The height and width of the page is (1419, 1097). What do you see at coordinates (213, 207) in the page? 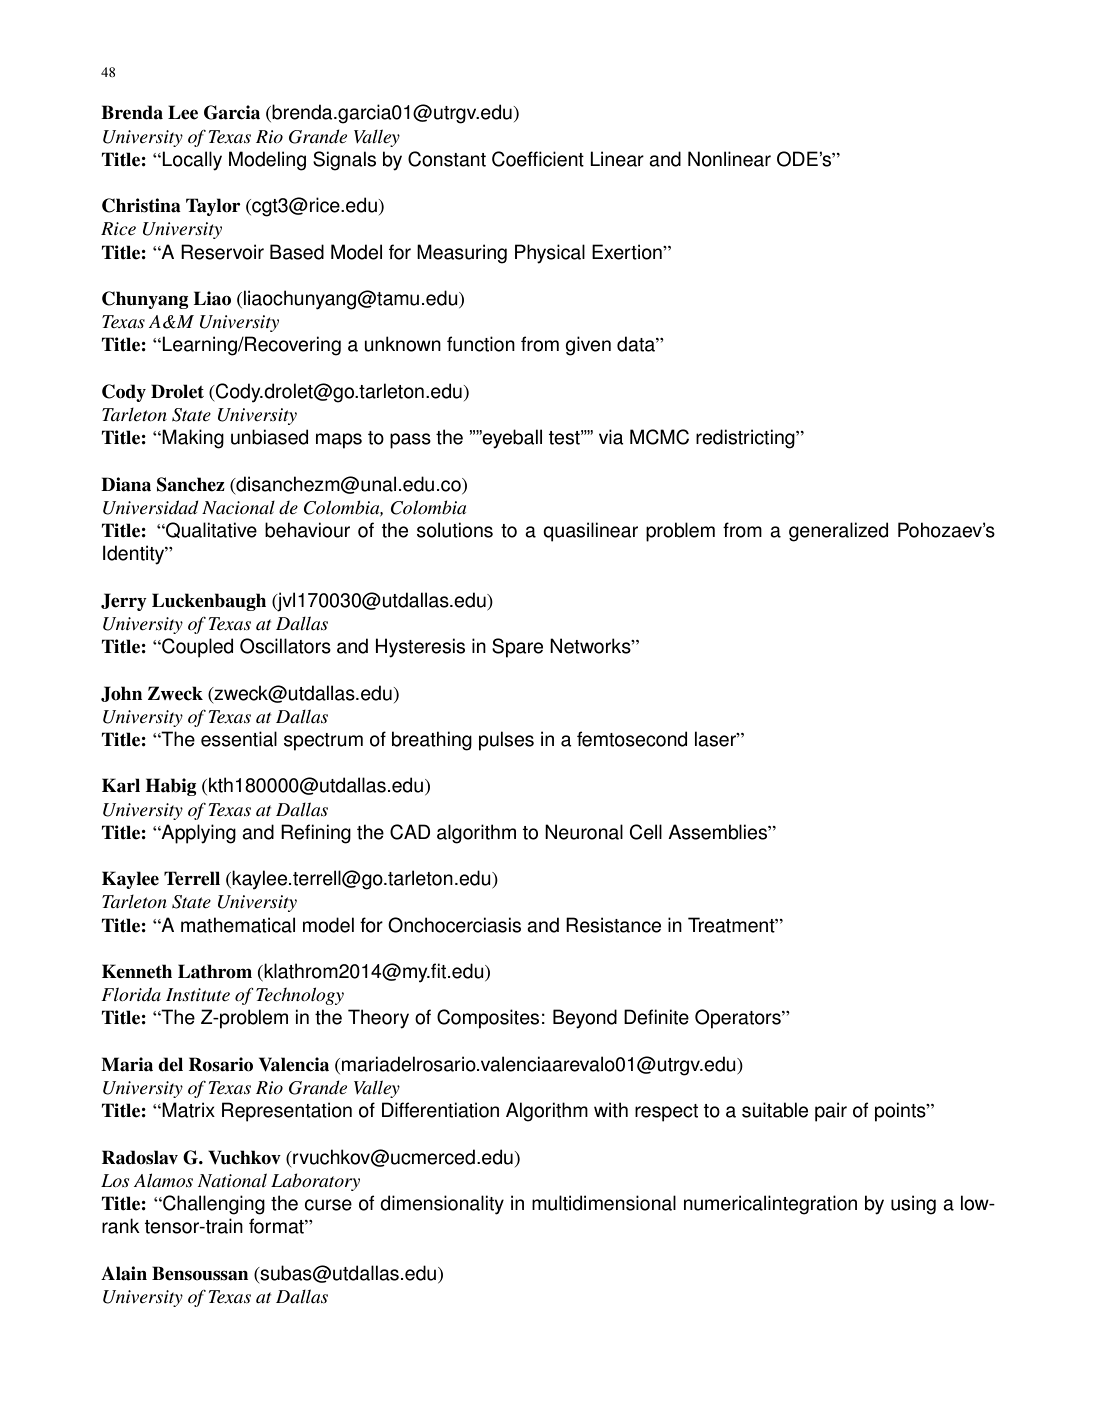
I see `Taylor` at bounding box center [213, 207].
